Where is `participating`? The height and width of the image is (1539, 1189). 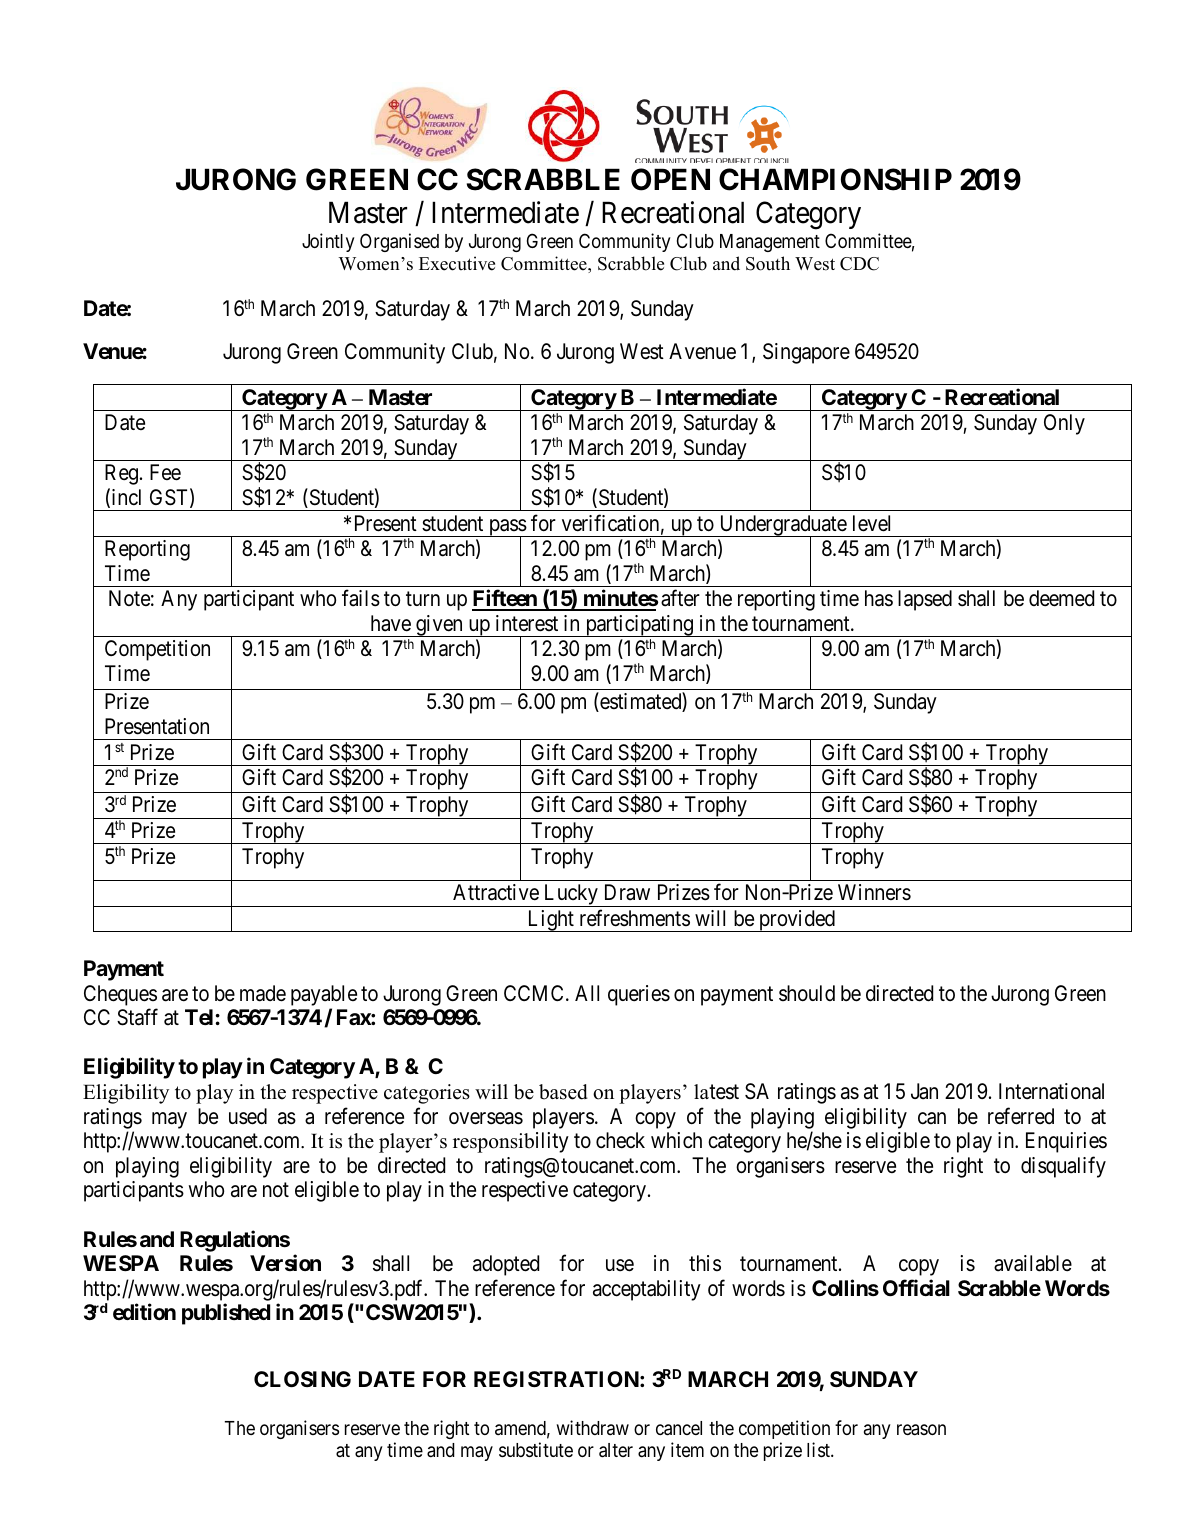
participating is located at coordinates (639, 626).
